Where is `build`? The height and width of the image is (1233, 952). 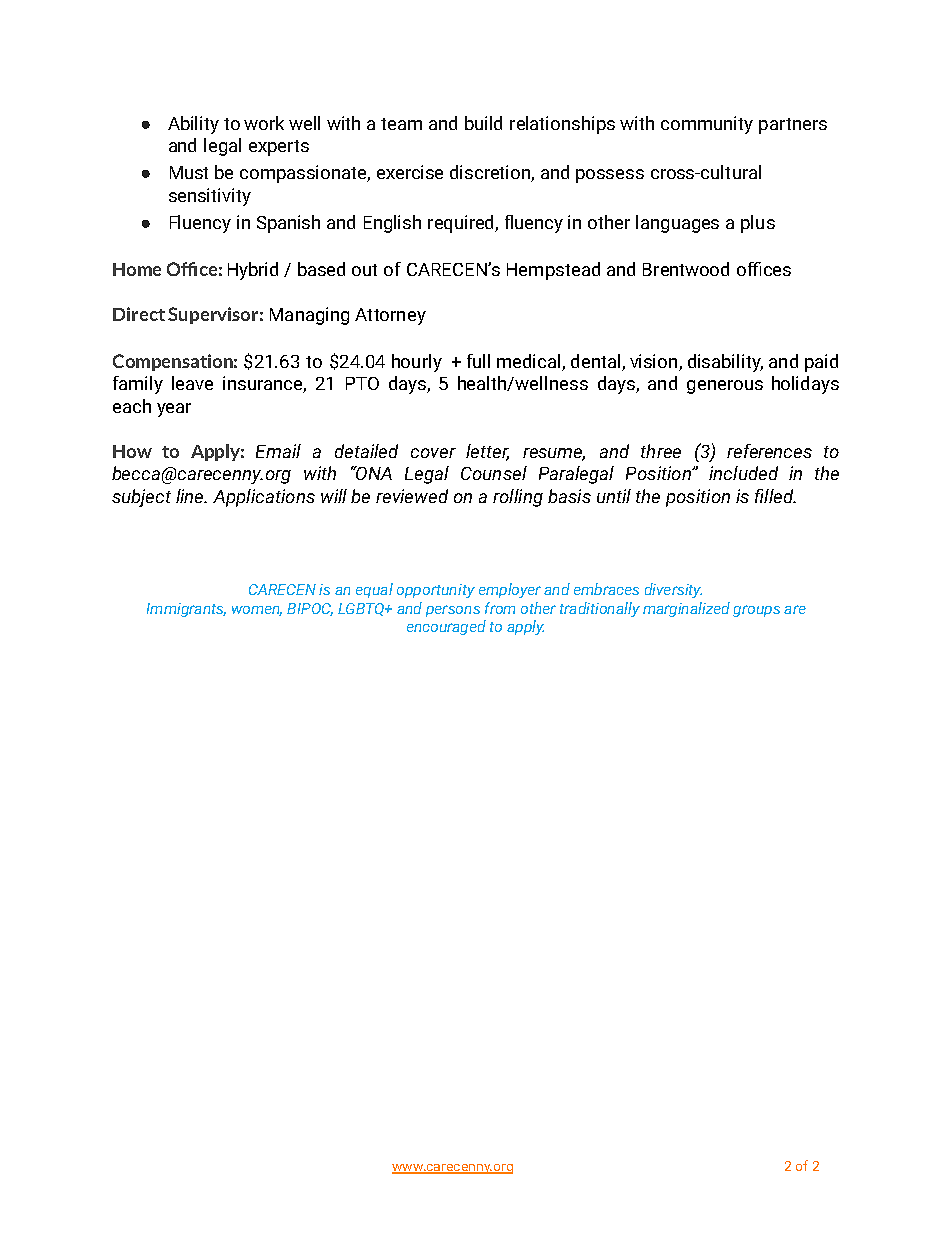 build is located at coordinates (483, 123).
